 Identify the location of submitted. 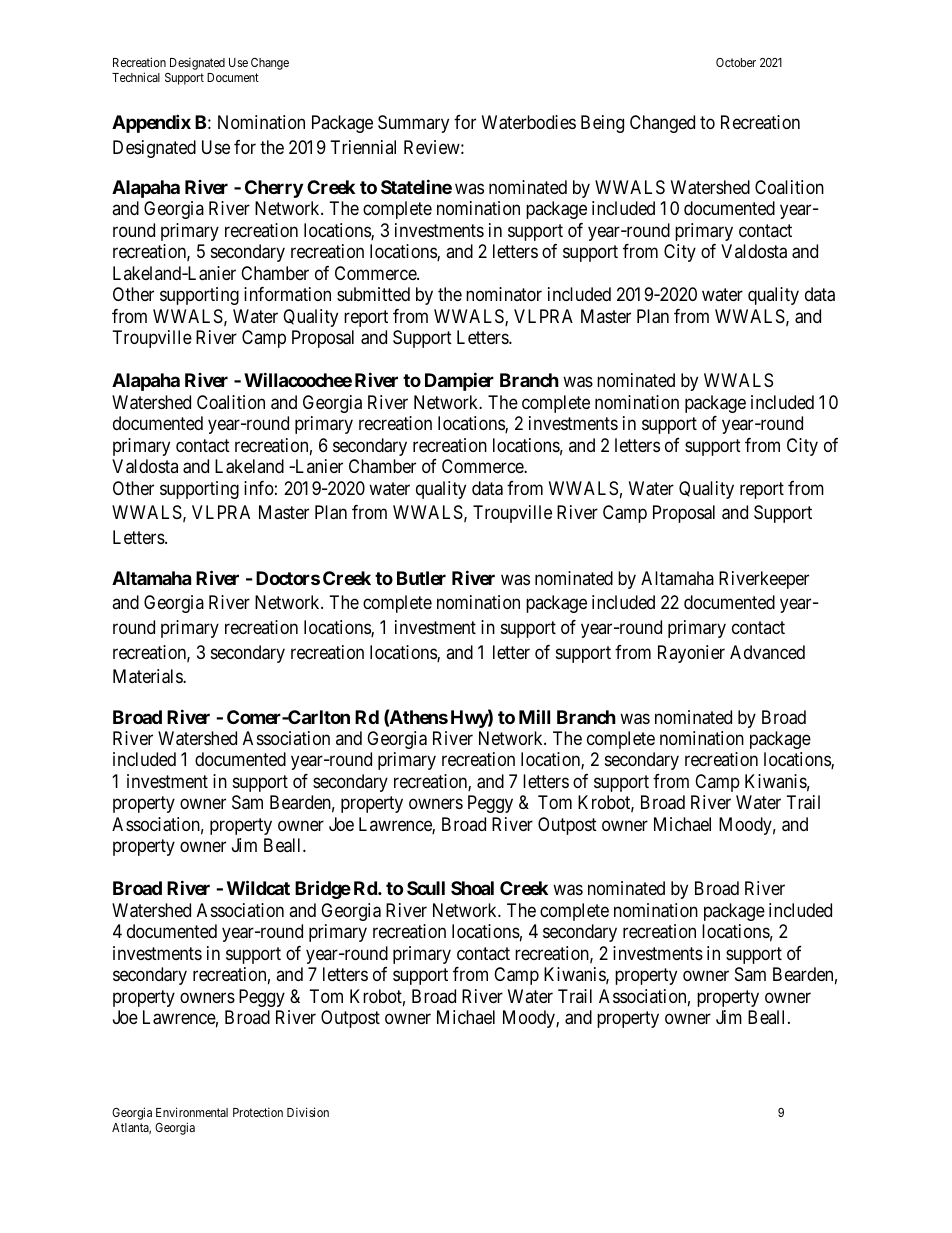
(373, 294).
